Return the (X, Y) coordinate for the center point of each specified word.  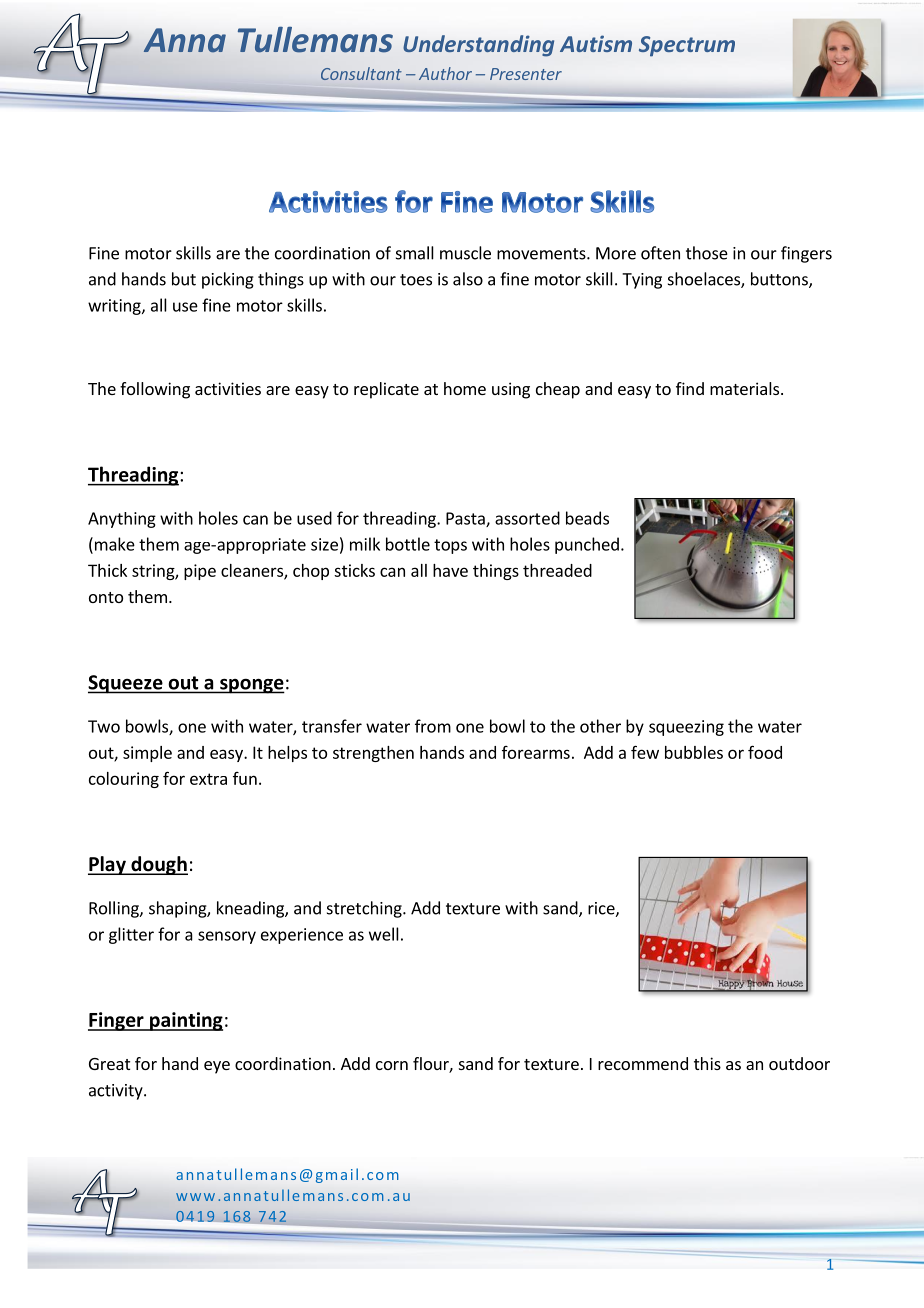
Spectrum (687, 46)
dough (158, 865)
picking (228, 280)
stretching (365, 909)
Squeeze (126, 684)
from (433, 726)
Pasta (466, 519)
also (468, 279)
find (690, 388)
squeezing (686, 728)
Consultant (361, 73)
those (707, 253)
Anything (122, 520)
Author (445, 73)
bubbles (694, 752)
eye (217, 1067)
